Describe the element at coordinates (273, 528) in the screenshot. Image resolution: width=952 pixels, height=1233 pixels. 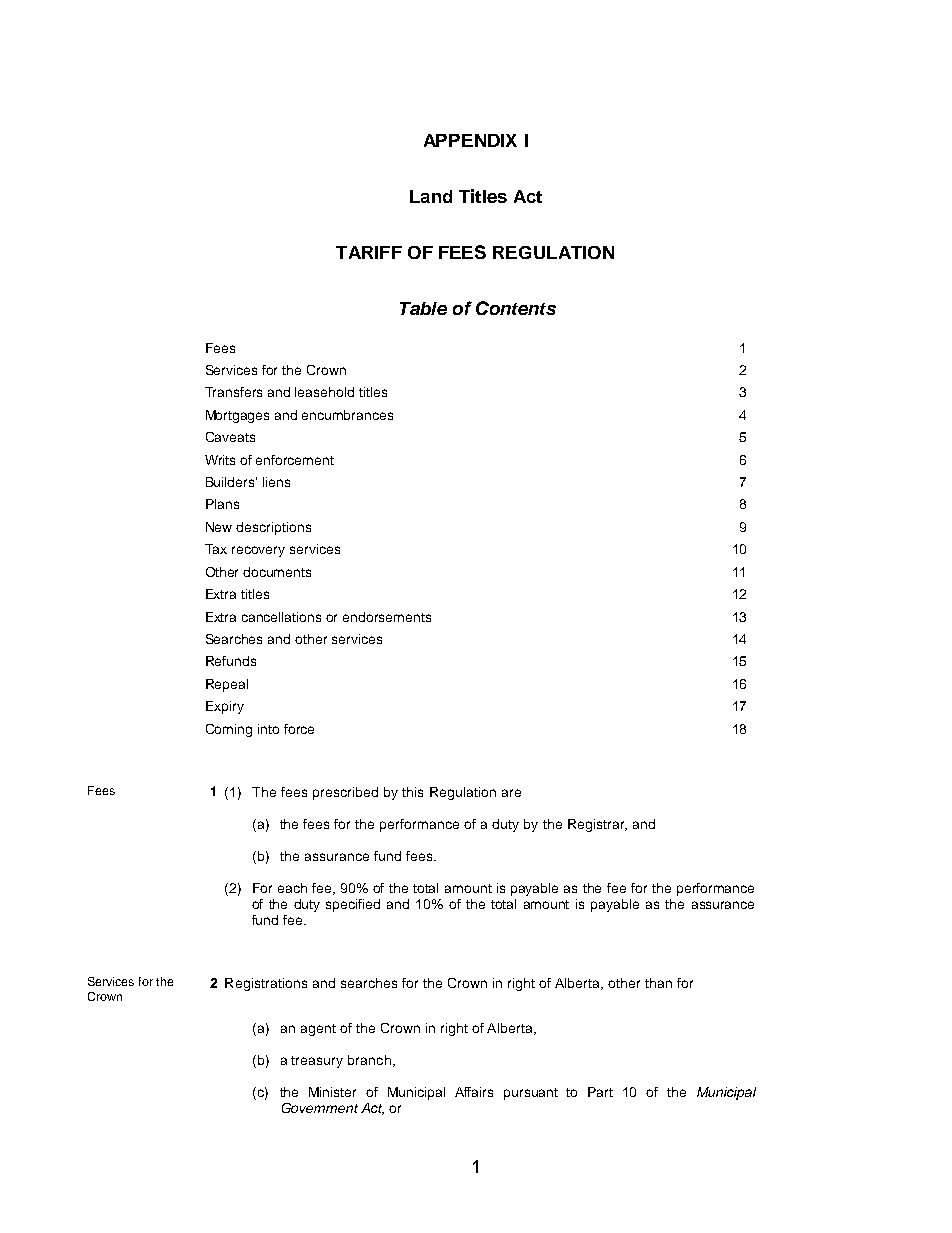
I see `descriptions` at that location.
